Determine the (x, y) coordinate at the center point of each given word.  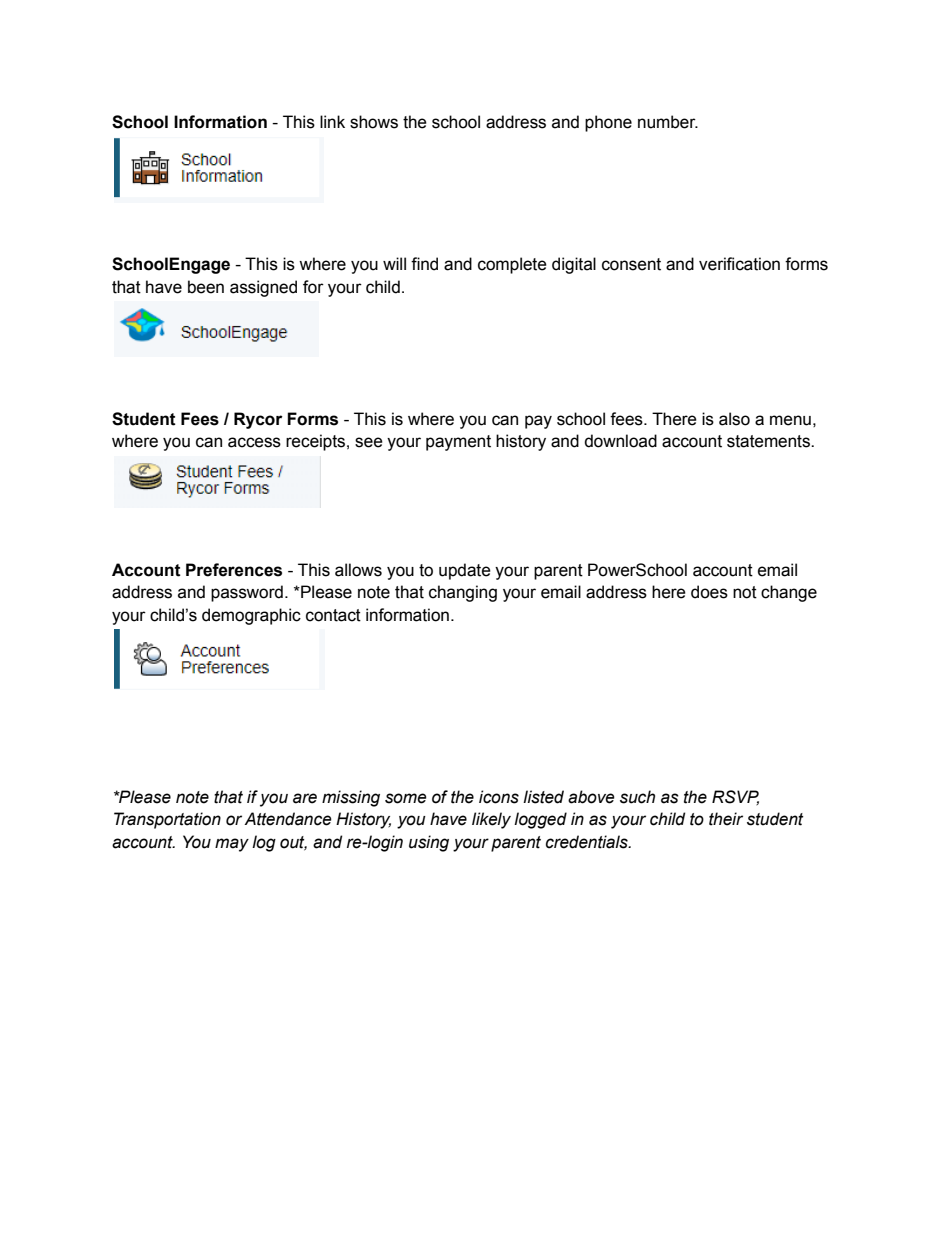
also (734, 419)
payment (458, 443)
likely (491, 820)
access (254, 442)
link (332, 121)
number (668, 122)
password (247, 593)
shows (374, 122)
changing (463, 593)
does (709, 592)
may (232, 845)
